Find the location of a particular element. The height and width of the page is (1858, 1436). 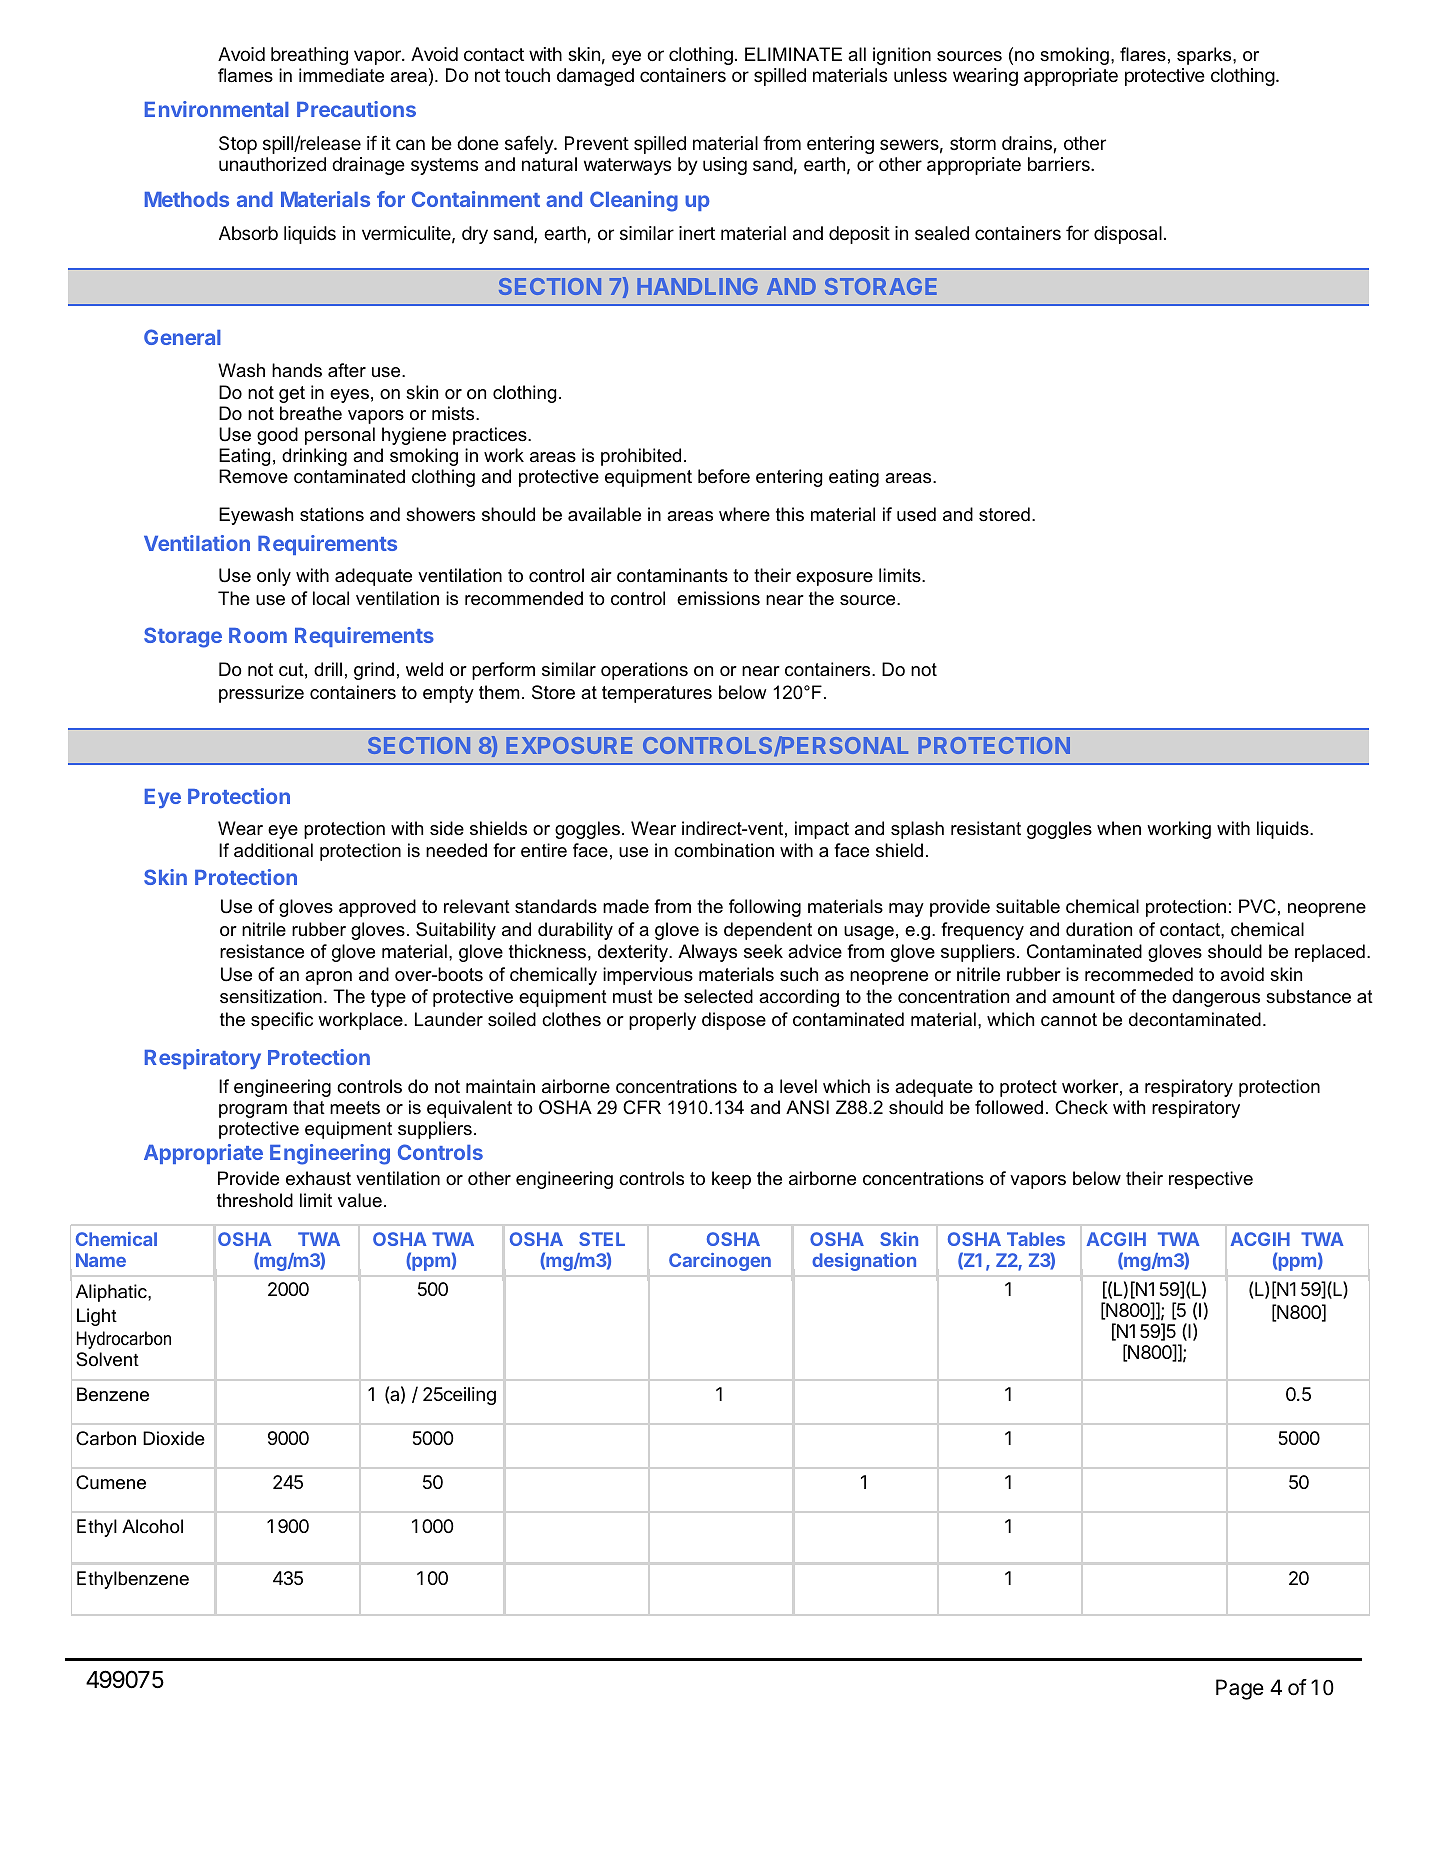

combination is located at coordinates (724, 850).
